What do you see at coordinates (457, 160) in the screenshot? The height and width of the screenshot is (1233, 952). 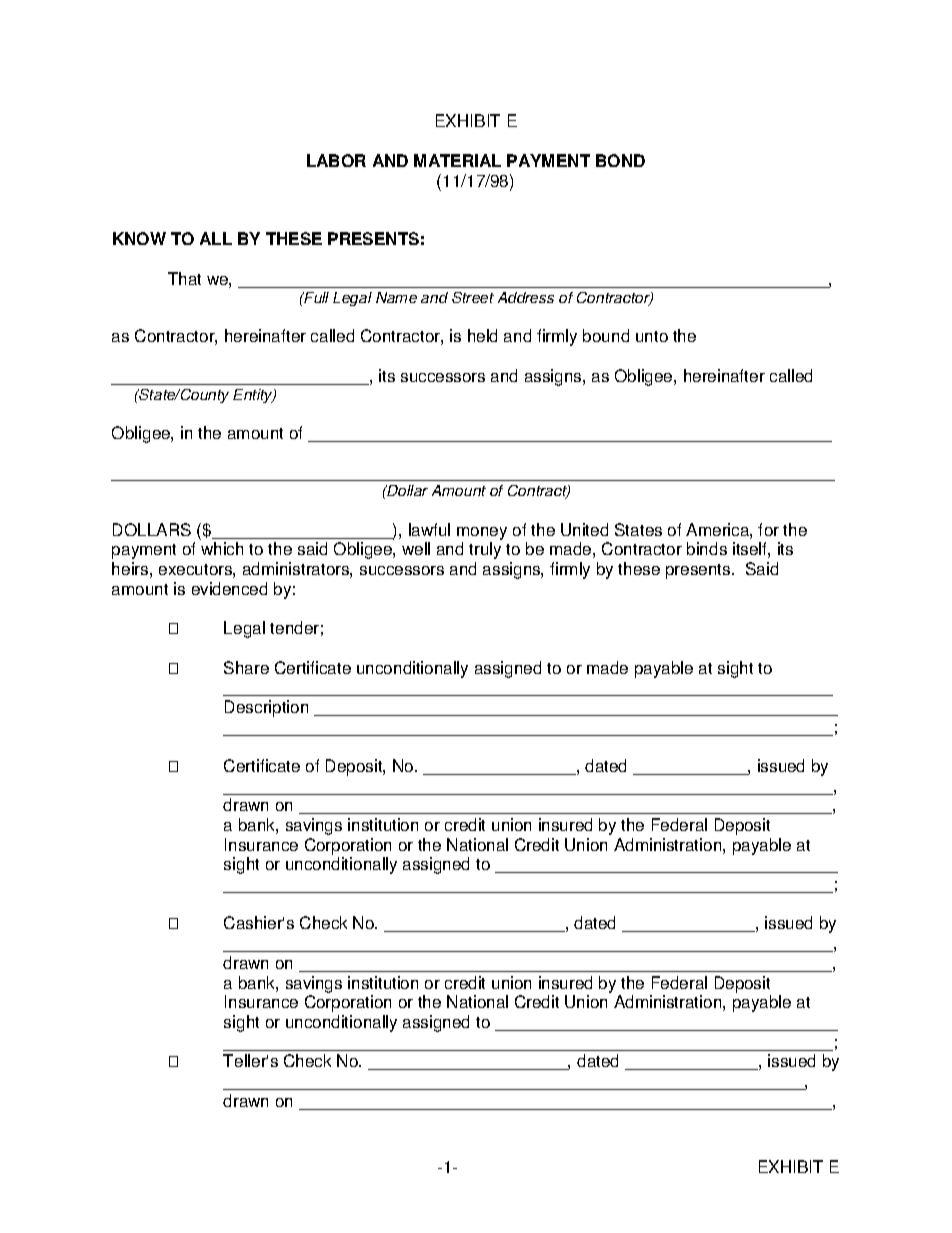 I see `MATERIAL` at bounding box center [457, 160].
